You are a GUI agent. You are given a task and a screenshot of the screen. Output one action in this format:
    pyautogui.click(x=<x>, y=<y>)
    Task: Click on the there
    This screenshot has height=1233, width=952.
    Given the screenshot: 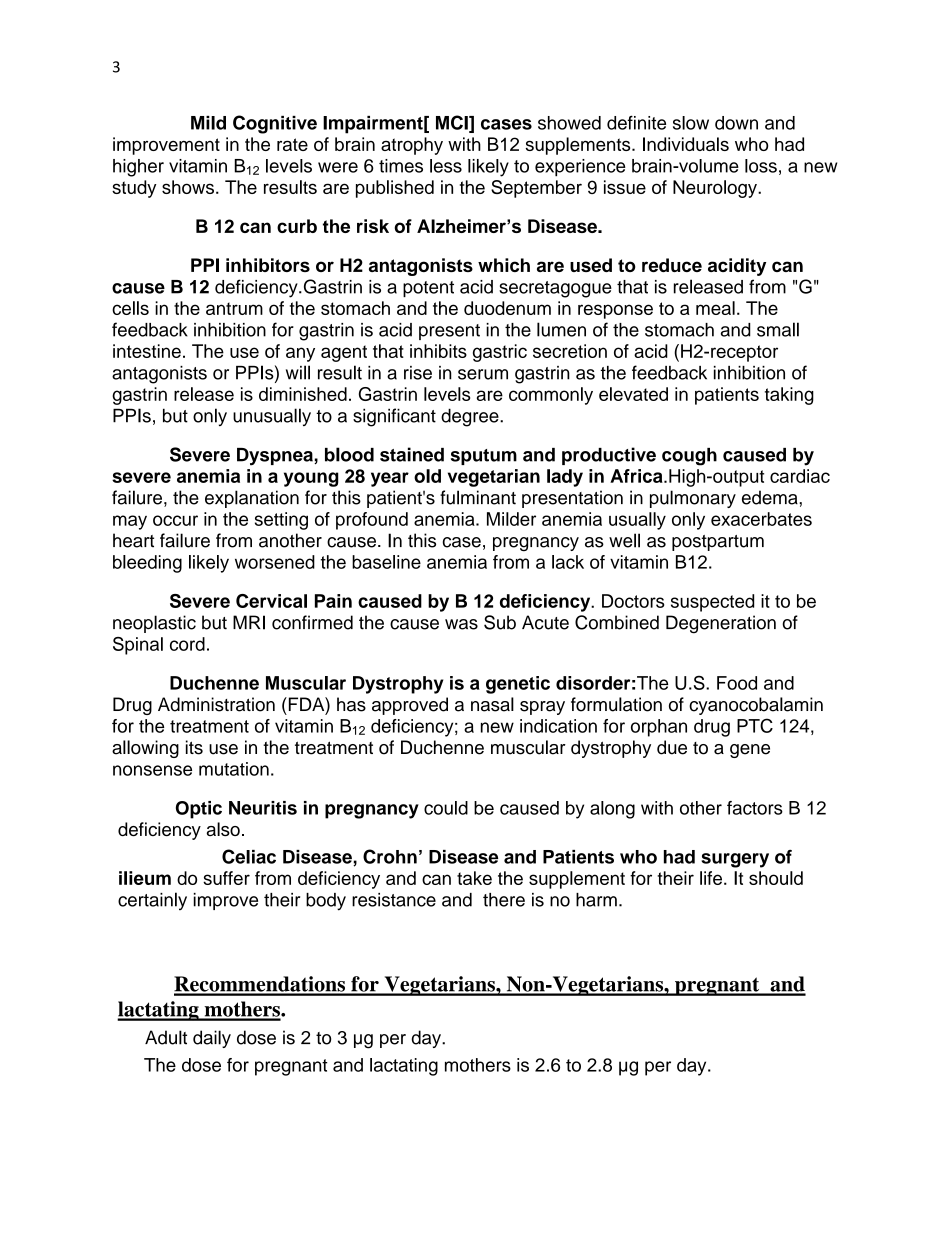 What is the action you would take?
    pyautogui.click(x=504, y=900)
